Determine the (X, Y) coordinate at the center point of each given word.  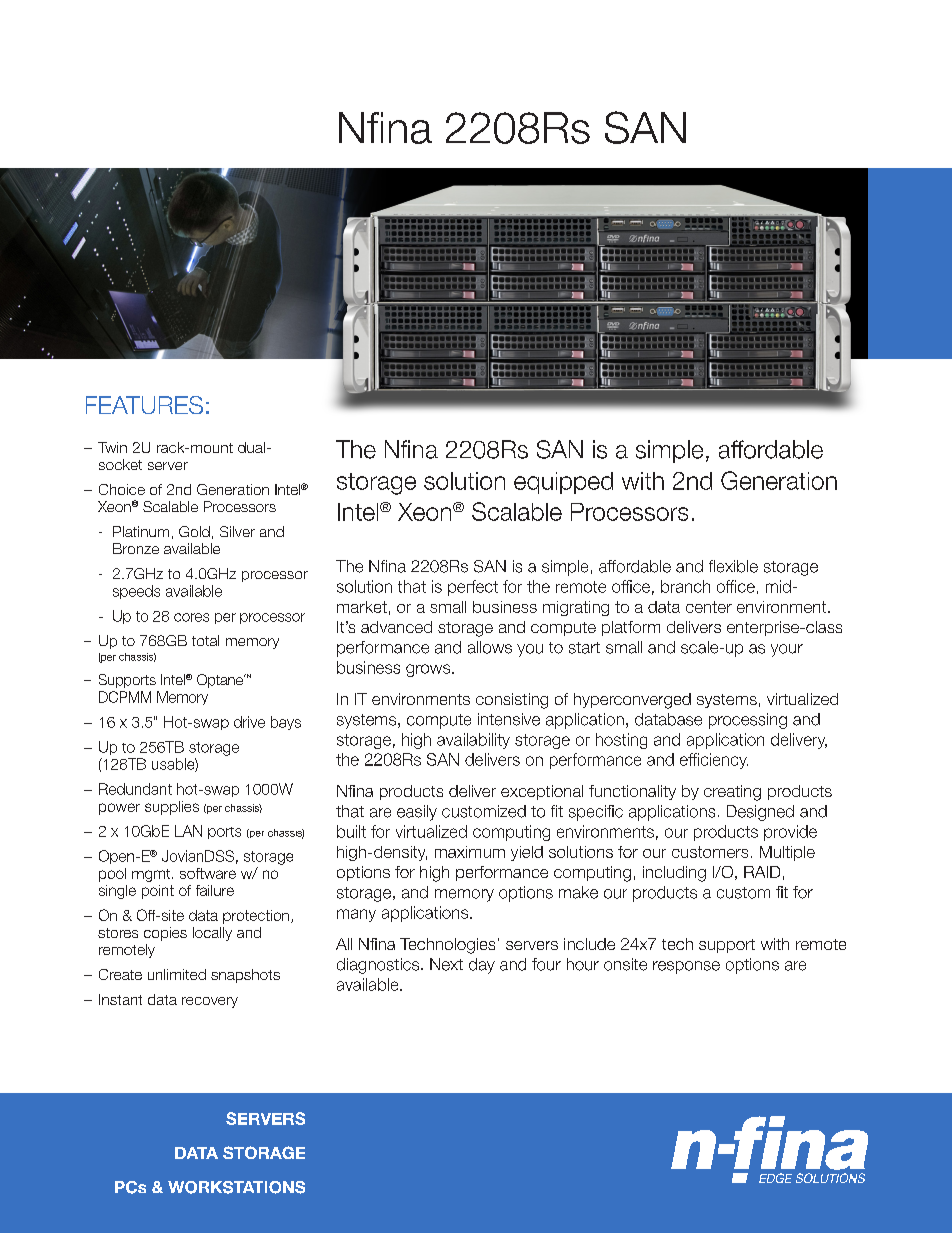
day (482, 966)
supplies (172, 808)
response (686, 967)
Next (446, 964)
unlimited (177, 974)
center (709, 607)
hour (583, 964)
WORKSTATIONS (236, 1187)
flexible (733, 566)
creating (732, 793)
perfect (473, 588)
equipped (563, 483)
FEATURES (144, 405)
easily (417, 813)
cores (191, 617)
